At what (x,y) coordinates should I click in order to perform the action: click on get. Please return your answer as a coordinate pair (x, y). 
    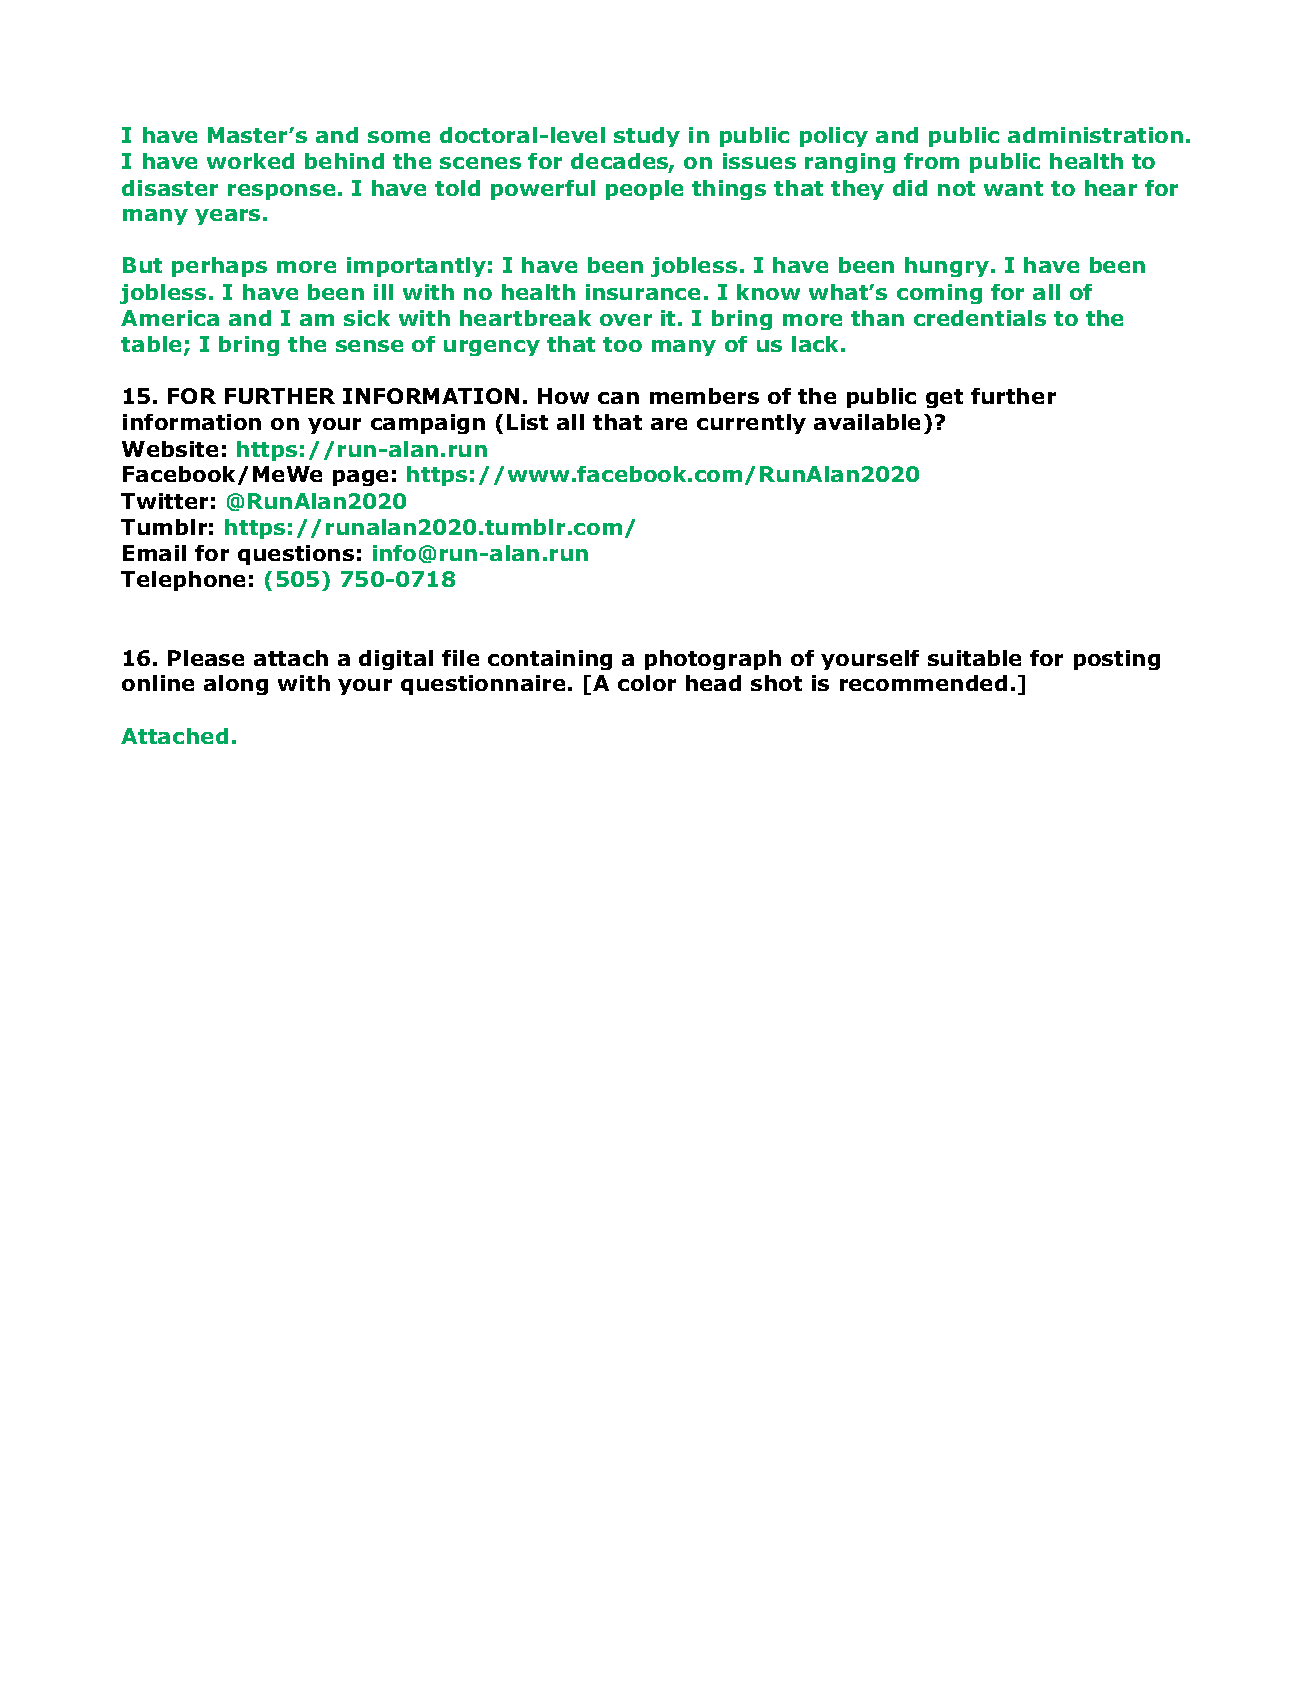
    Looking at the image, I should click on (944, 398).
